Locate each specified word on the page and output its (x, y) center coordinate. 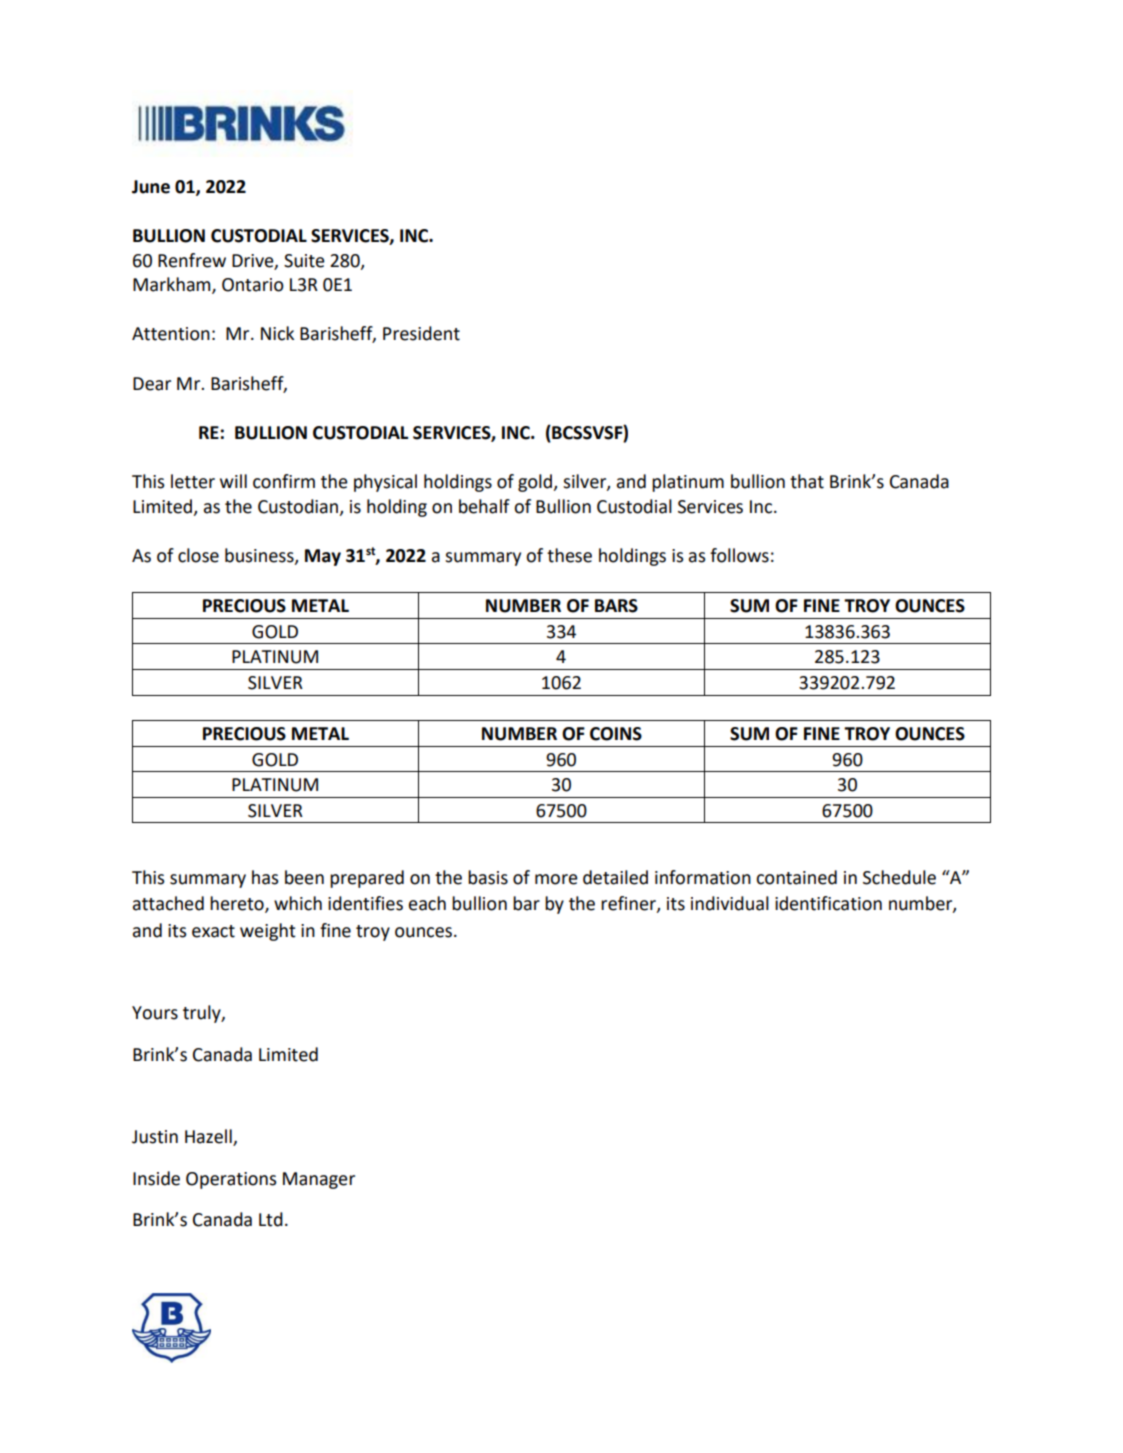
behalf (484, 506)
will (233, 481)
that (807, 481)
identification (828, 903)
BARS (616, 606)
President (421, 333)
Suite (304, 261)
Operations (231, 1180)
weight (268, 932)
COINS (616, 734)
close (198, 555)
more (556, 879)
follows (739, 555)
